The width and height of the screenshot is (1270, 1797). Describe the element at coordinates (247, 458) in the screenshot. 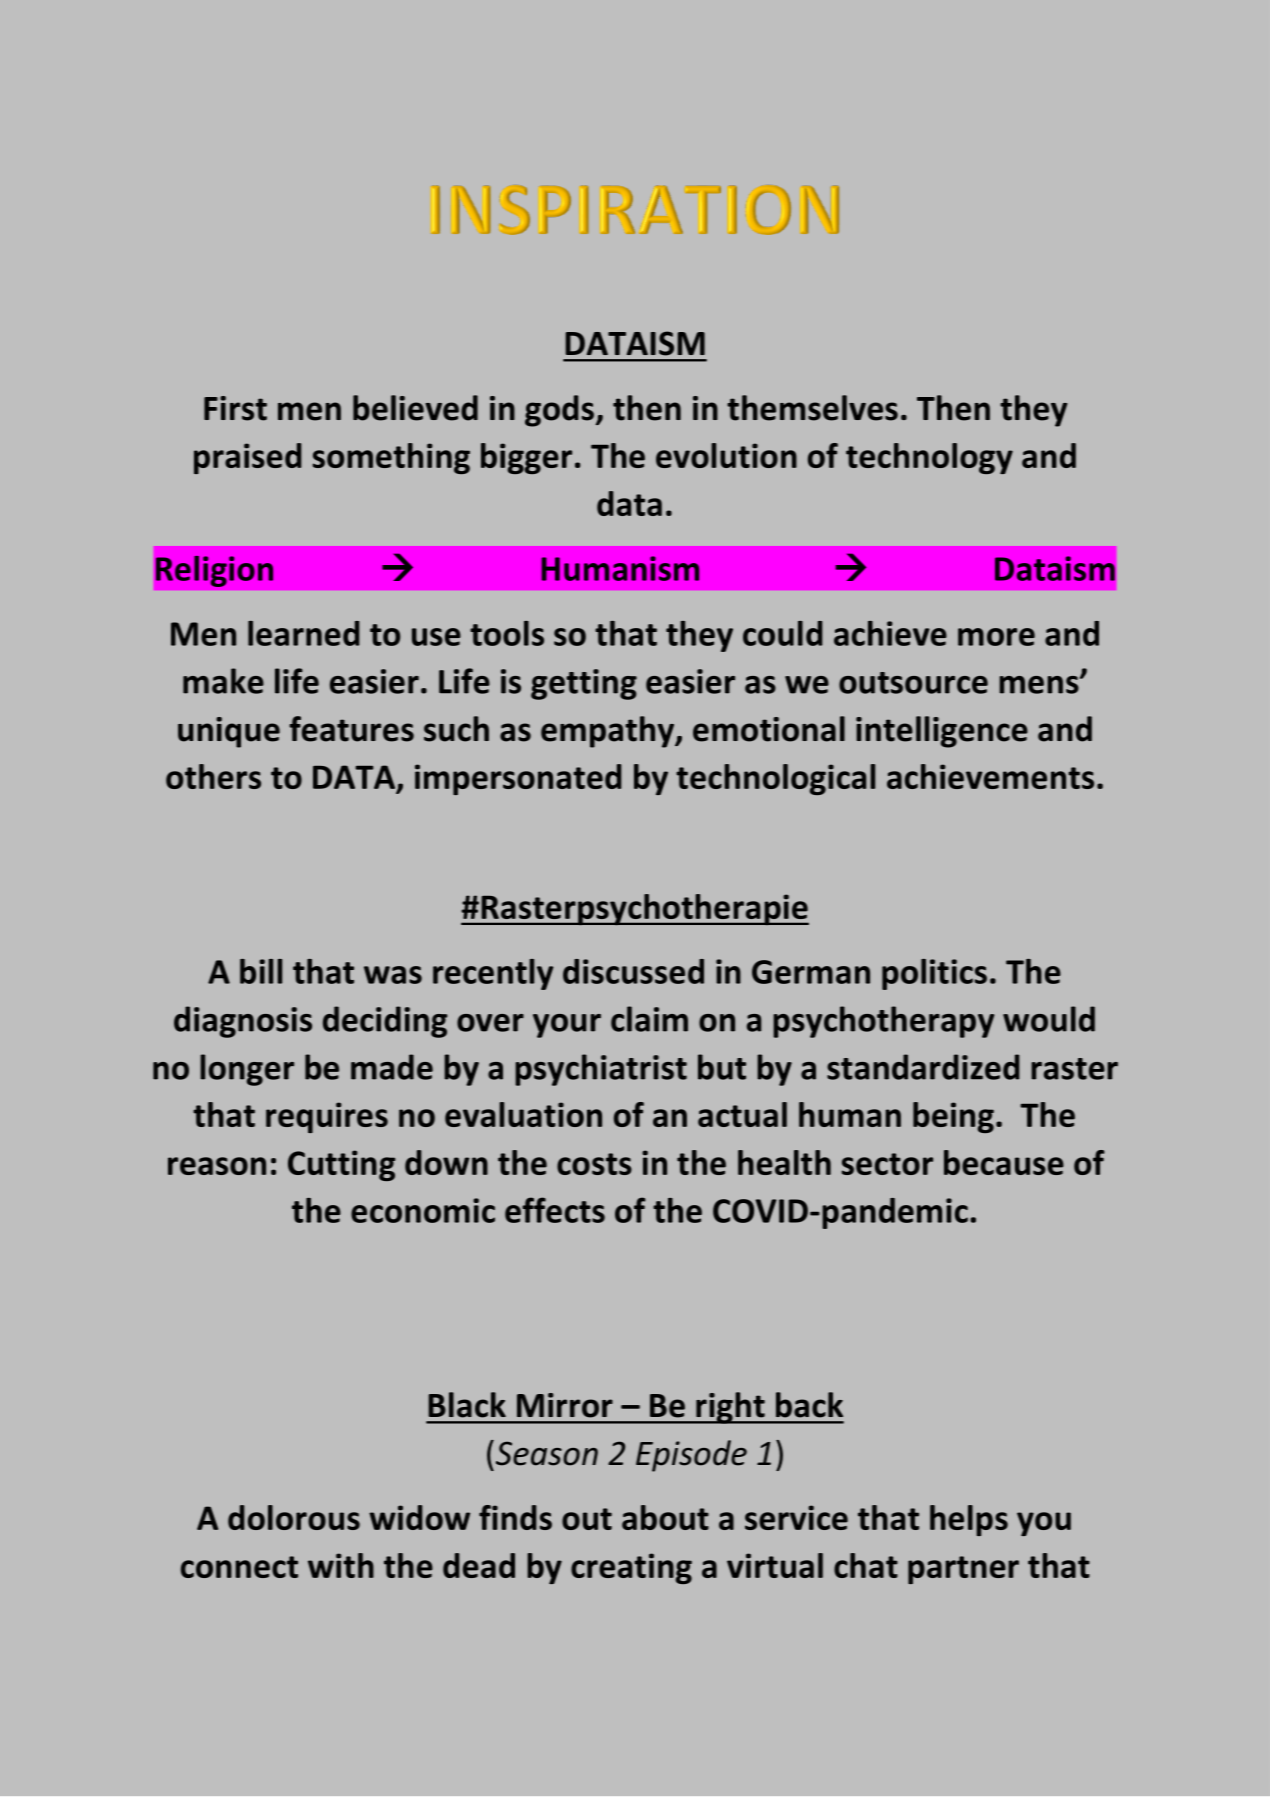

I see `praised` at that location.
